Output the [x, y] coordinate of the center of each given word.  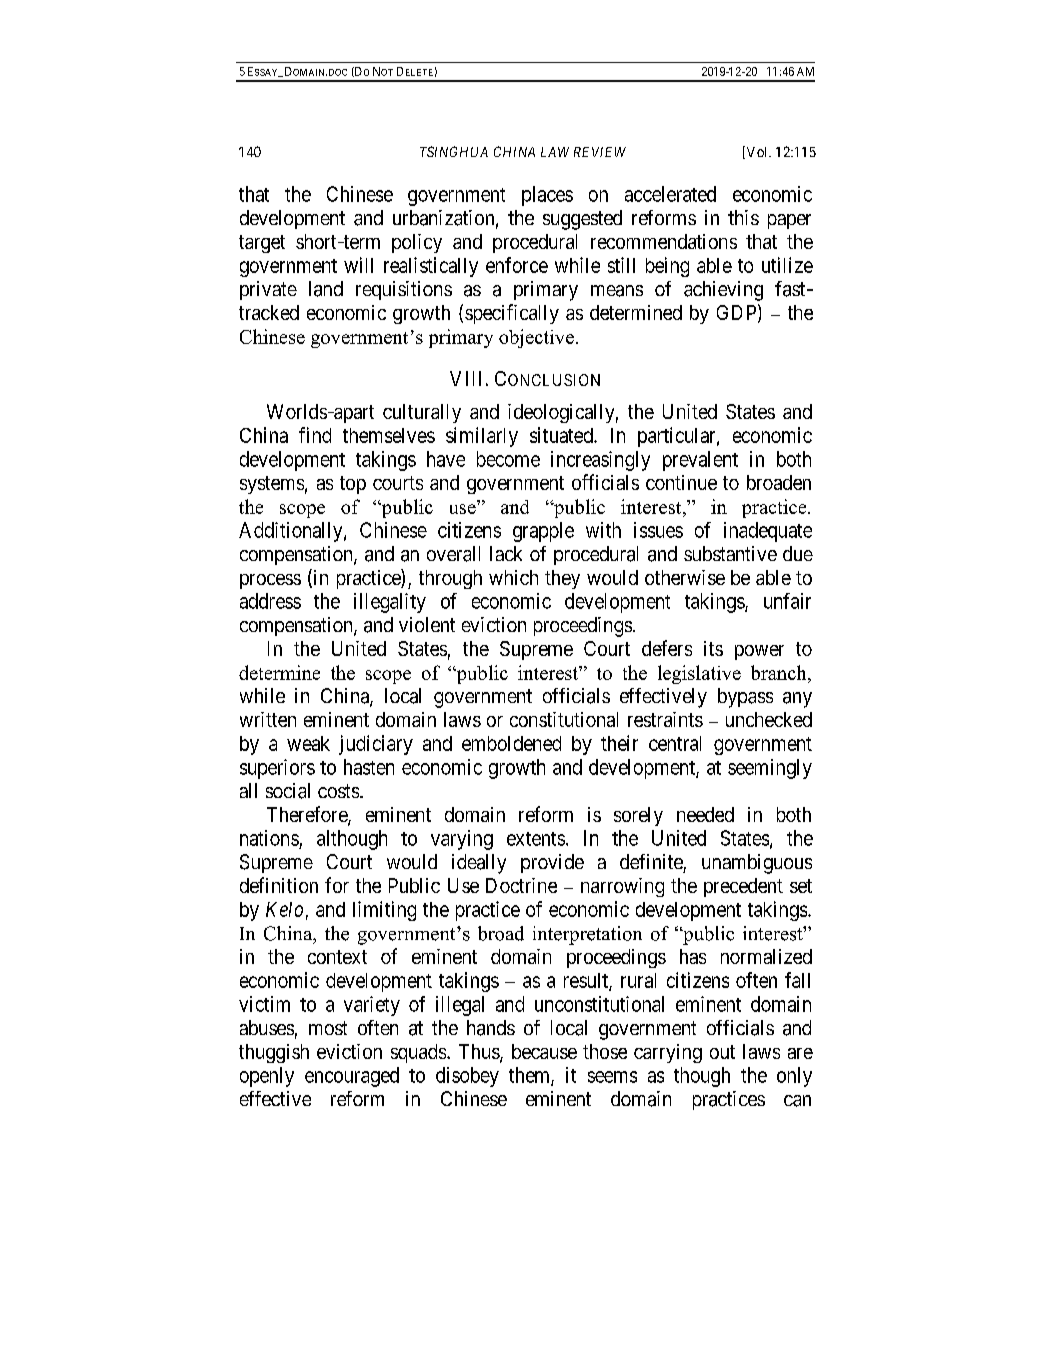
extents [536, 839]
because [544, 1051]
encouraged [352, 1077]
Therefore [308, 815]
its [713, 648]
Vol [757, 152]
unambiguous [757, 864]
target [262, 244]
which [513, 577]
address [270, 601]
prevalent [700, 461]
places [547, 196]
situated [562, 435]
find [315, 435]
